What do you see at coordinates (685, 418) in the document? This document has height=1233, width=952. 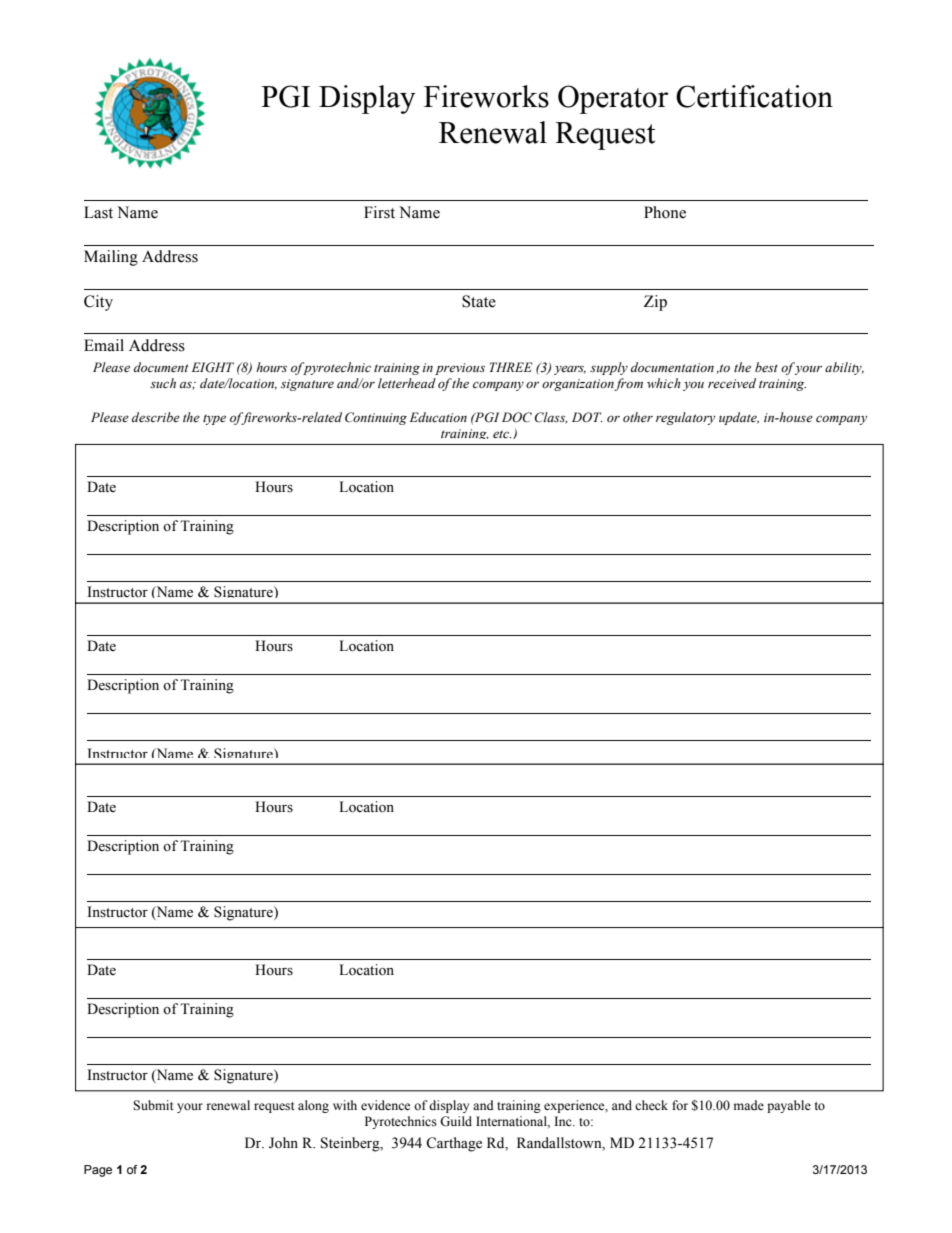 I see `regulatory` at bounding box center [685, 418].
